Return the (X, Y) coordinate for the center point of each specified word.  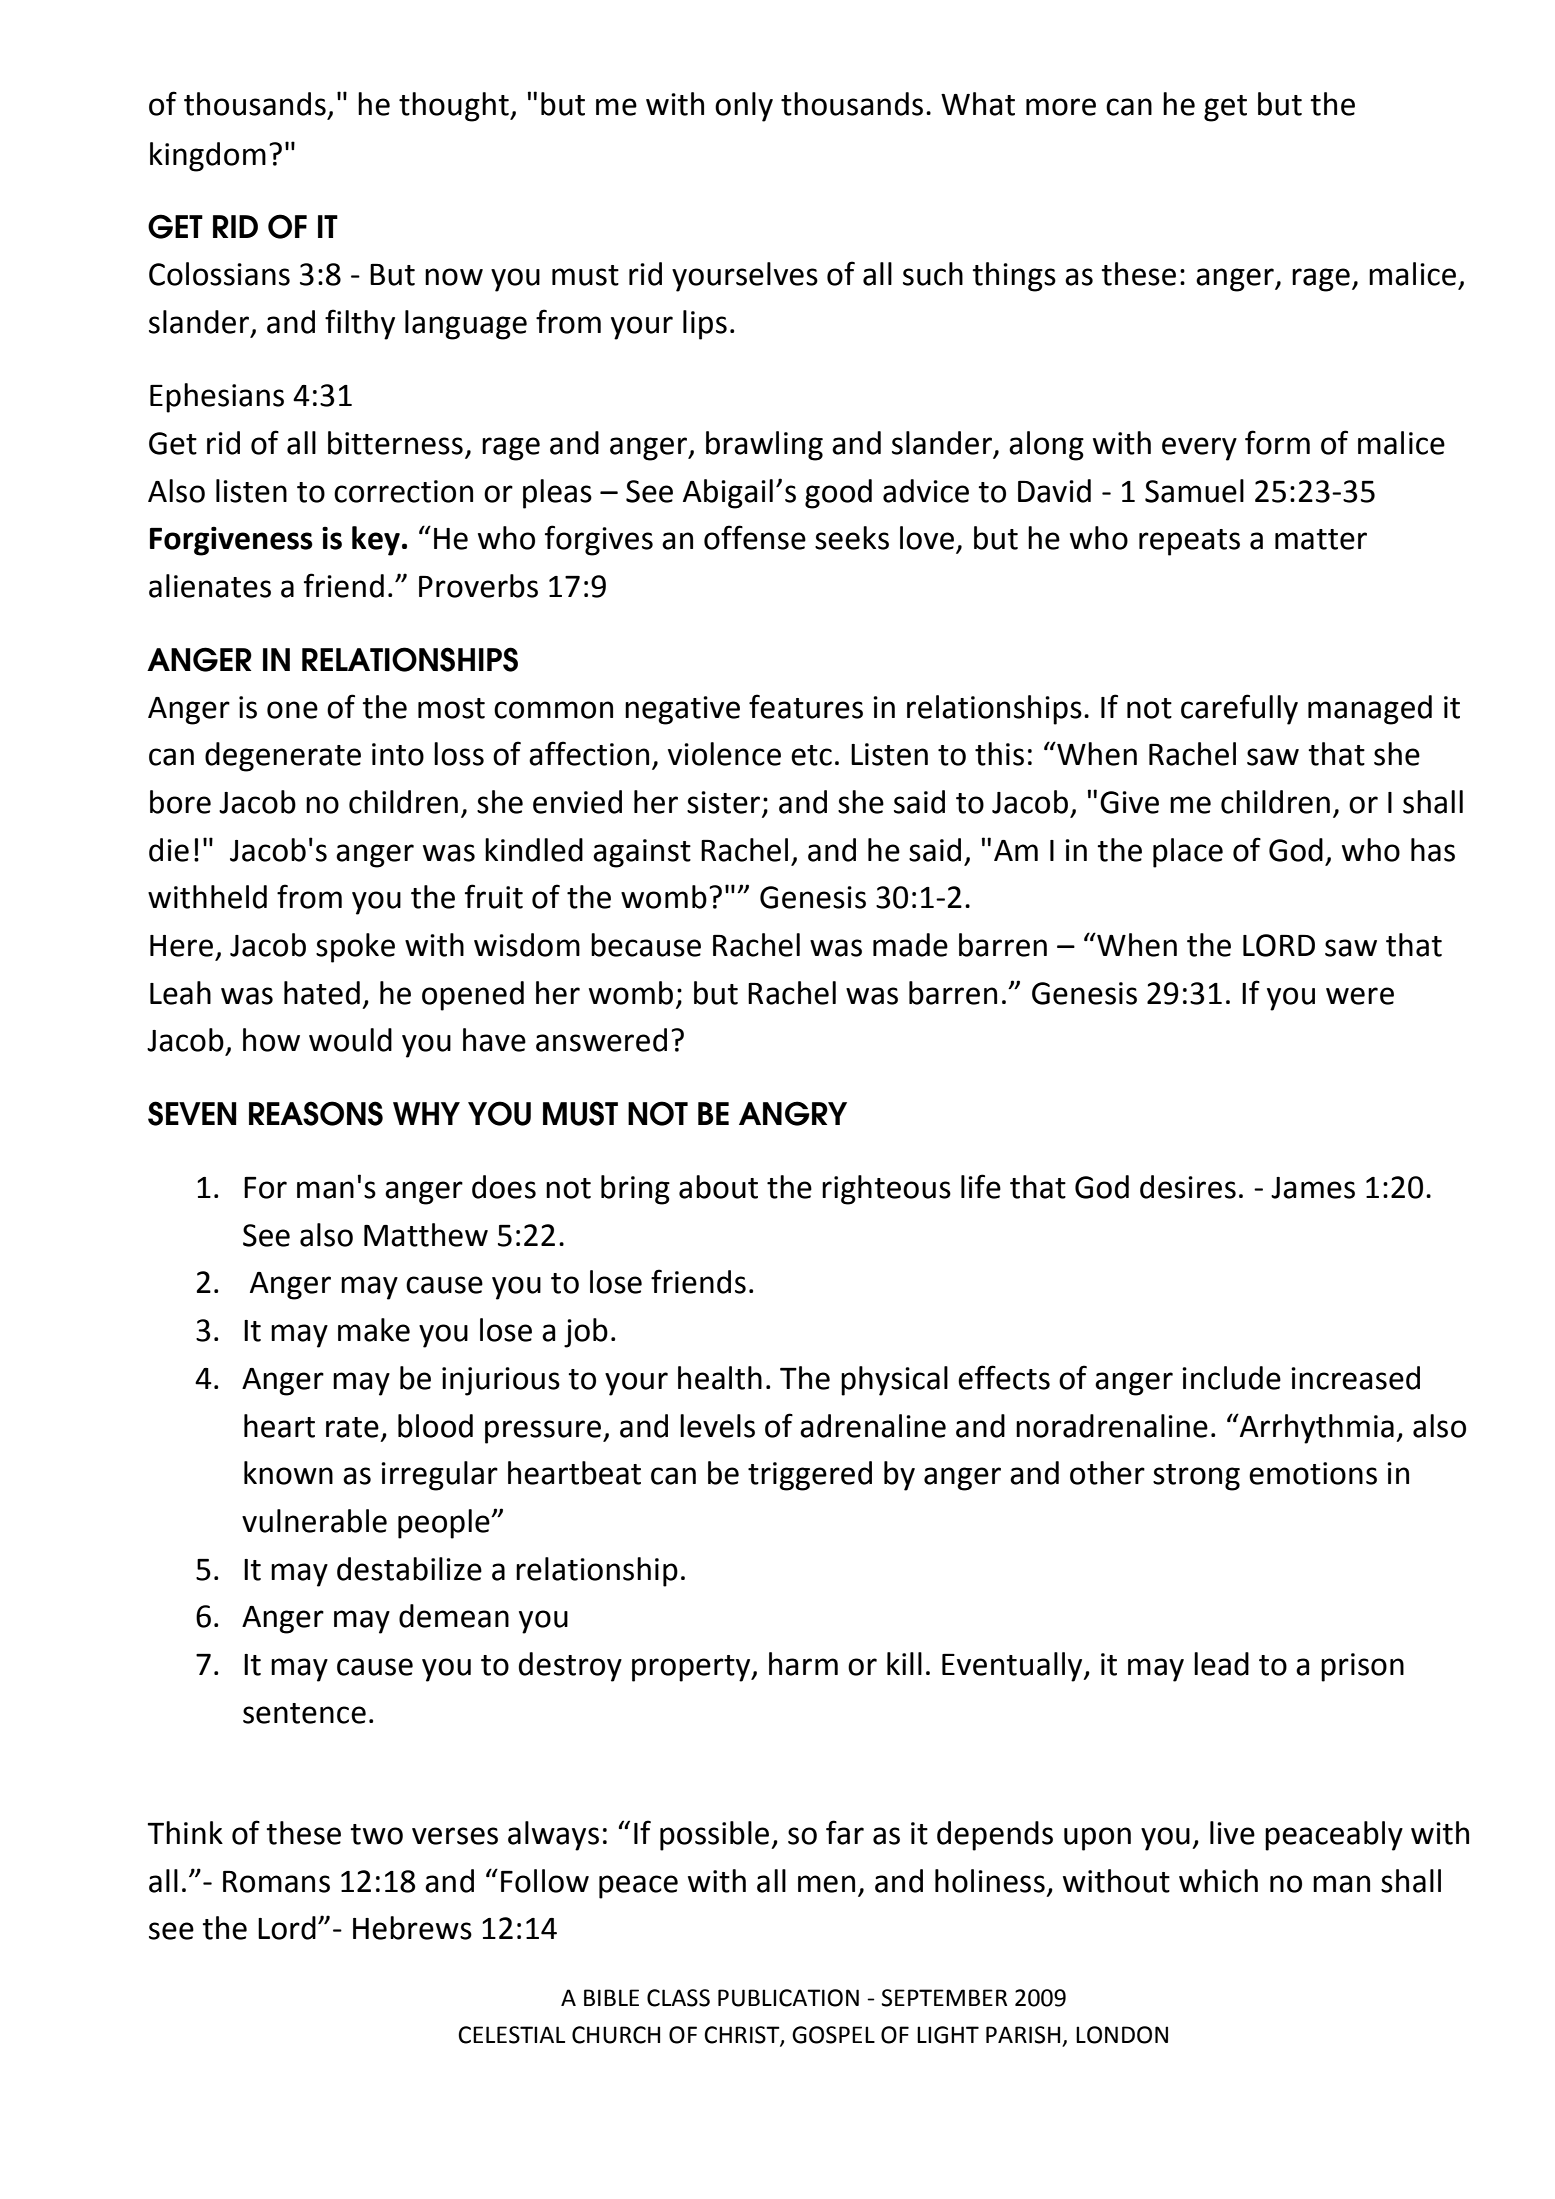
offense (755, 537)
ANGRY (793, 1113)
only (744, 107)
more (1061, 107)
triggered (810, 1476)
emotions (1313, 1473)
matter (1321, 539)
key (376, 541)
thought (455, 107)
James (1313, 1188)
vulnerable (314, 1521)
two (376, 1834)
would (350, 1040)
